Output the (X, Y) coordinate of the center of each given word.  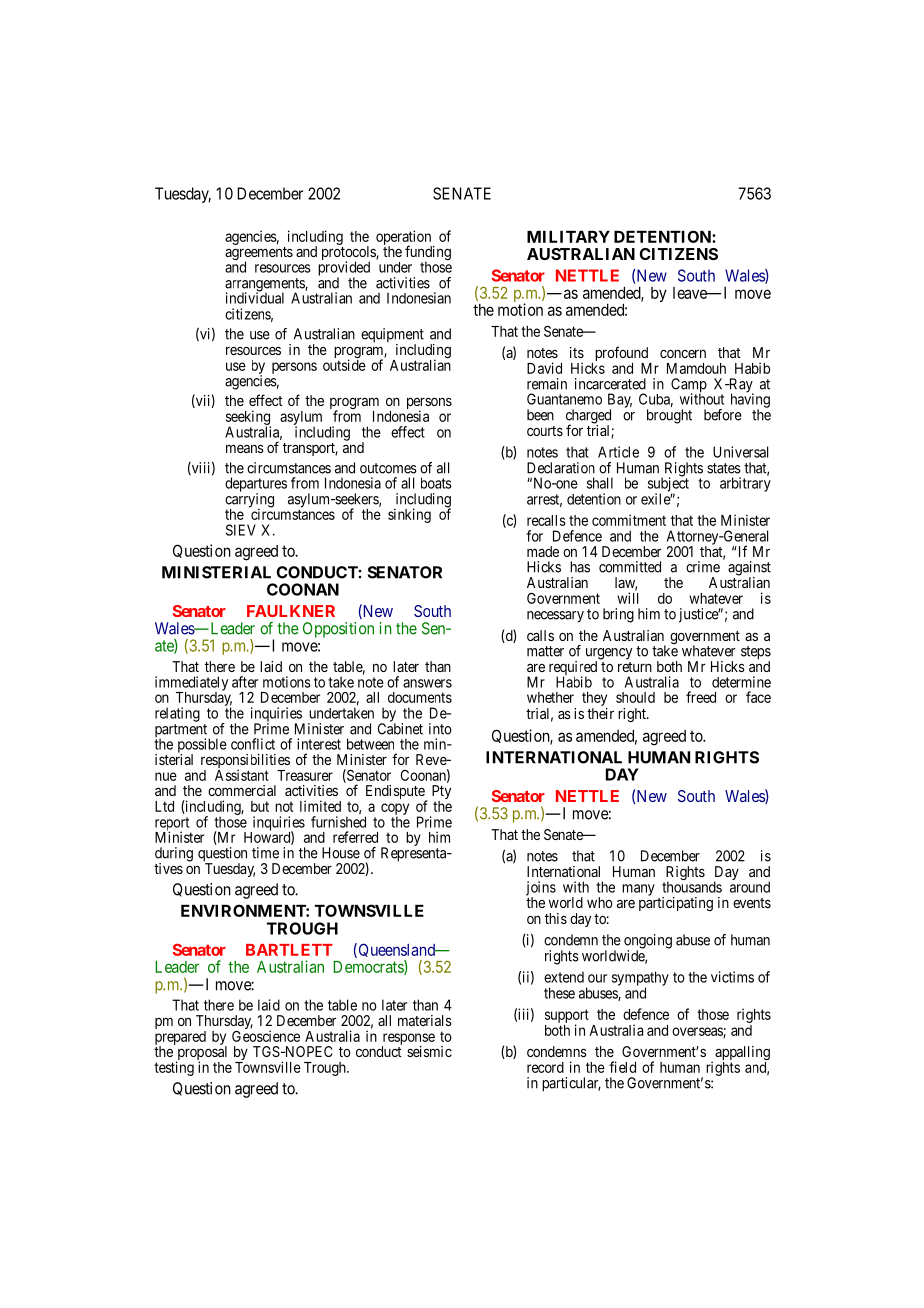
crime (703, 567)
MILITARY (568, 237)
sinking (409, 515)
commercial (242, 790)
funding (428, 254)
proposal (201, 1053)
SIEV (241, 530)
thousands (692, 887)
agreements (259, 255)
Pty (441, 793)
